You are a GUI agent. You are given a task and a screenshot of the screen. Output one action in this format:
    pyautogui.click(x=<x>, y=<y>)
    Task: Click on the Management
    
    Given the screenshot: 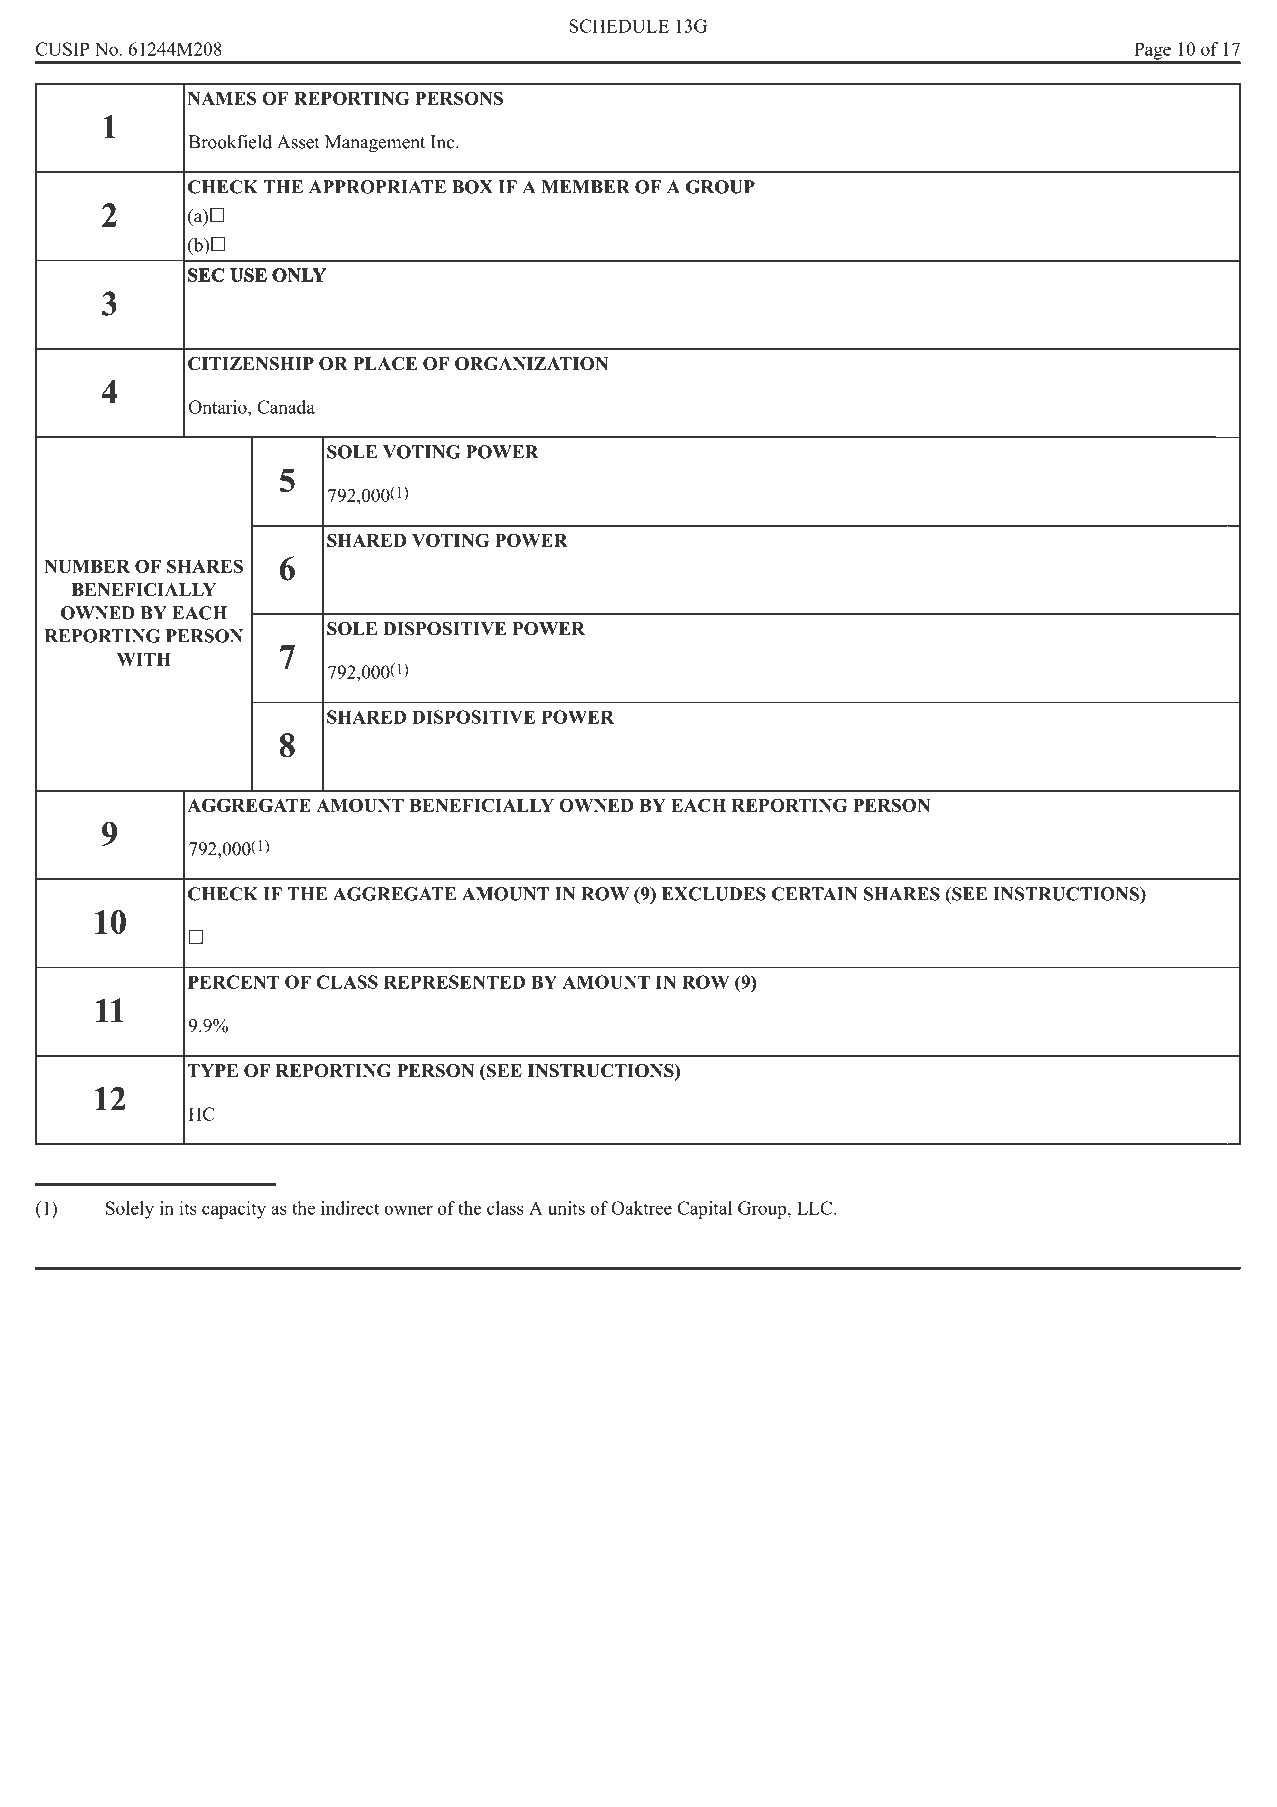 What is the action you would take?
    pyautogui.click(x=375, y=144)
